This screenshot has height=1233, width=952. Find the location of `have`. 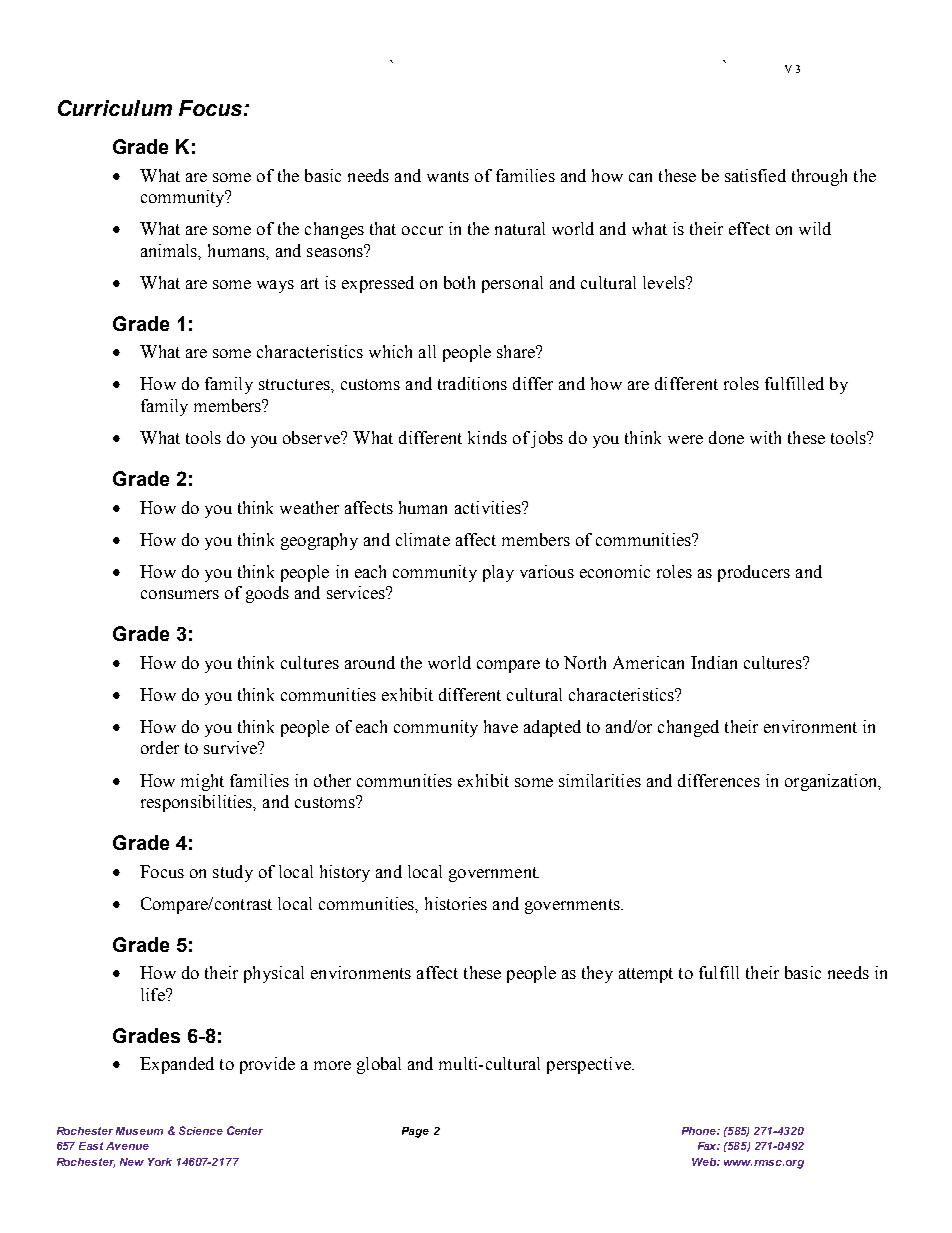

have is located at coordinates (501, 726).
